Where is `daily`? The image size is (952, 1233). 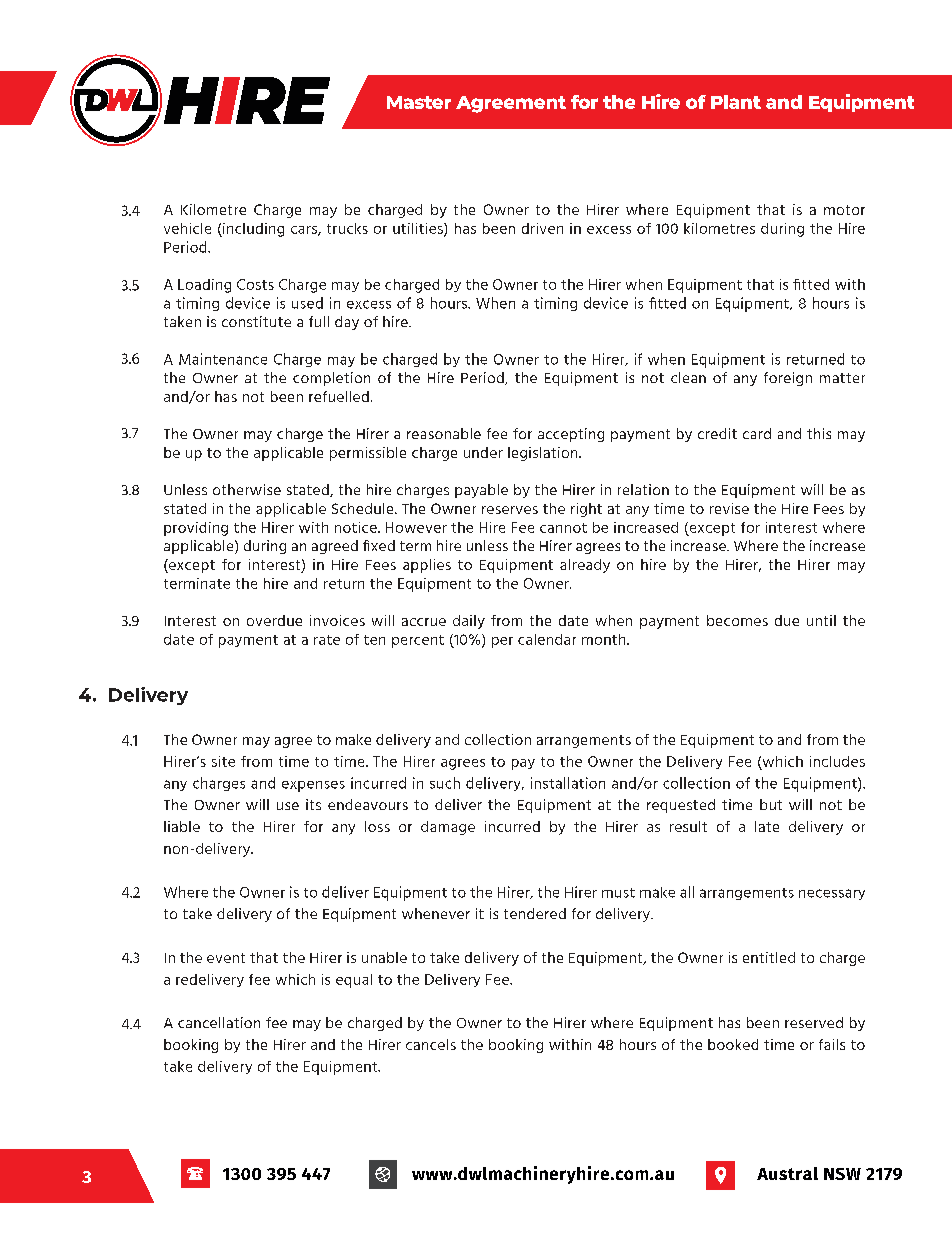 daily is located at coordinates (469, 622).
